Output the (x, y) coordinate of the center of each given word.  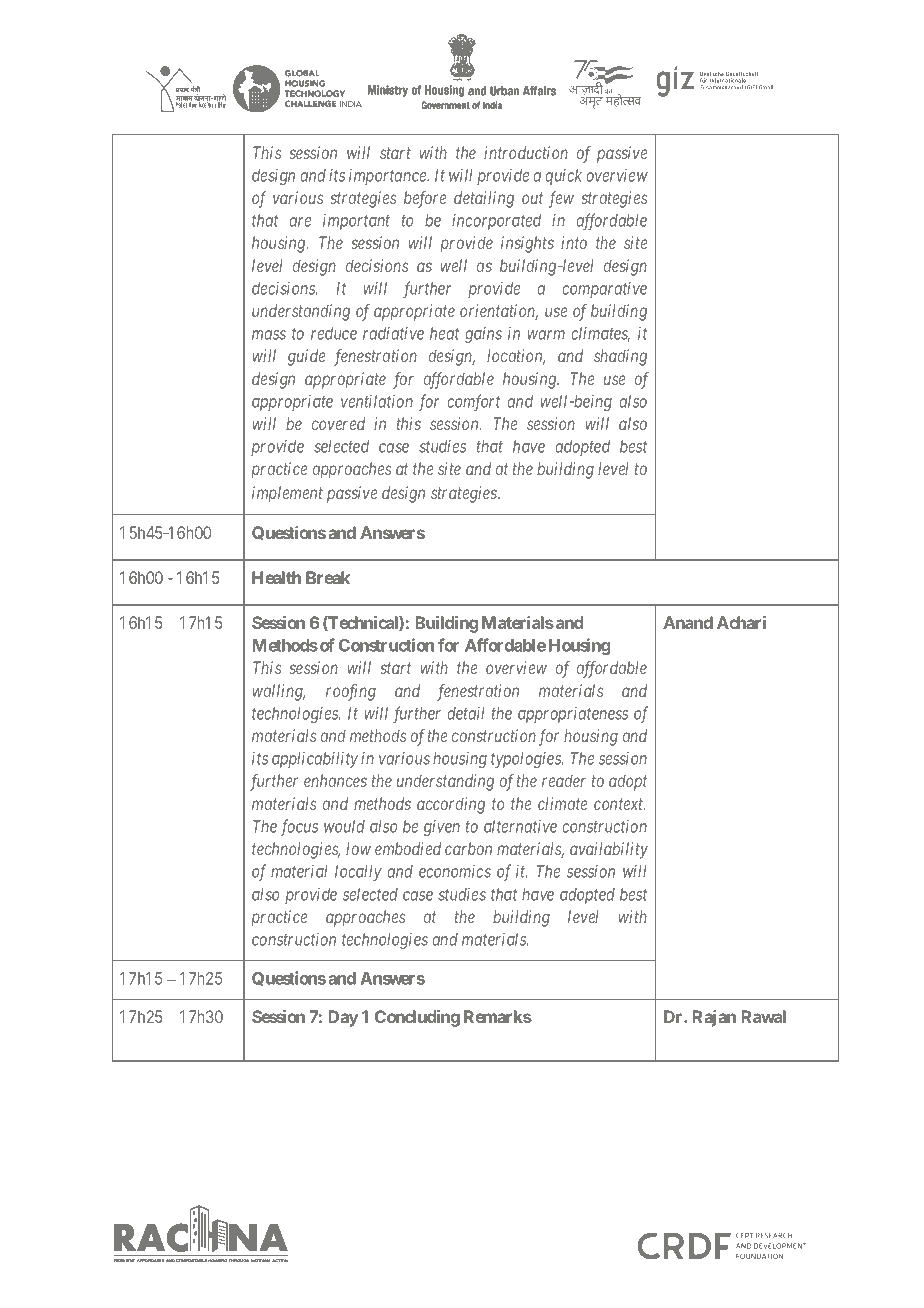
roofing (351, 692)
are (300, 222)
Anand (688, 622)
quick (563, 177)
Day (343, 1018)
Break (328, 577)
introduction (526, 152)
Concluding (417, 1018)
